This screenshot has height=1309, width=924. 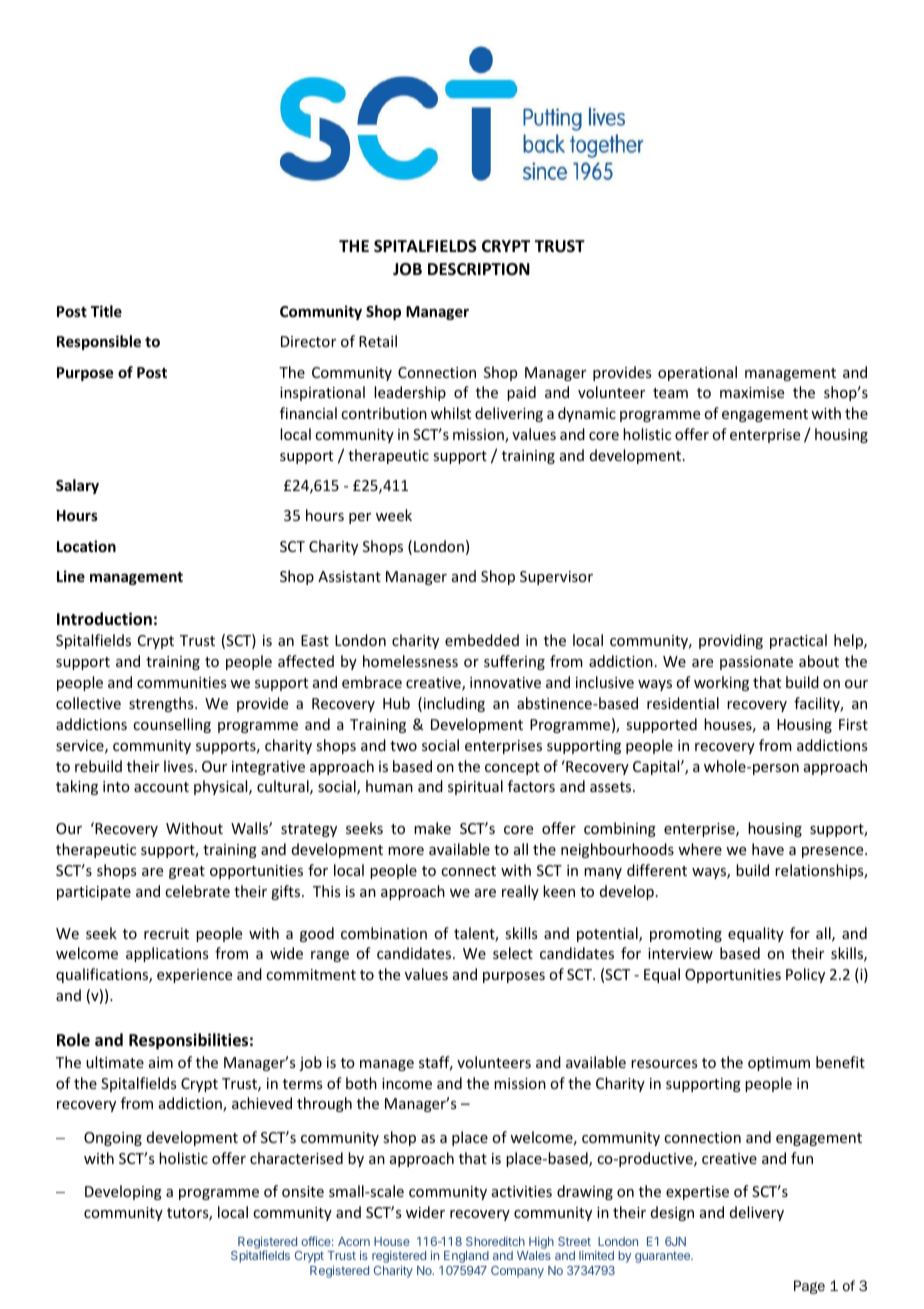 What do you see at coordinates (475, 787) in the screenshot?
I see `spiritual` at bounding box center [475, 787].
